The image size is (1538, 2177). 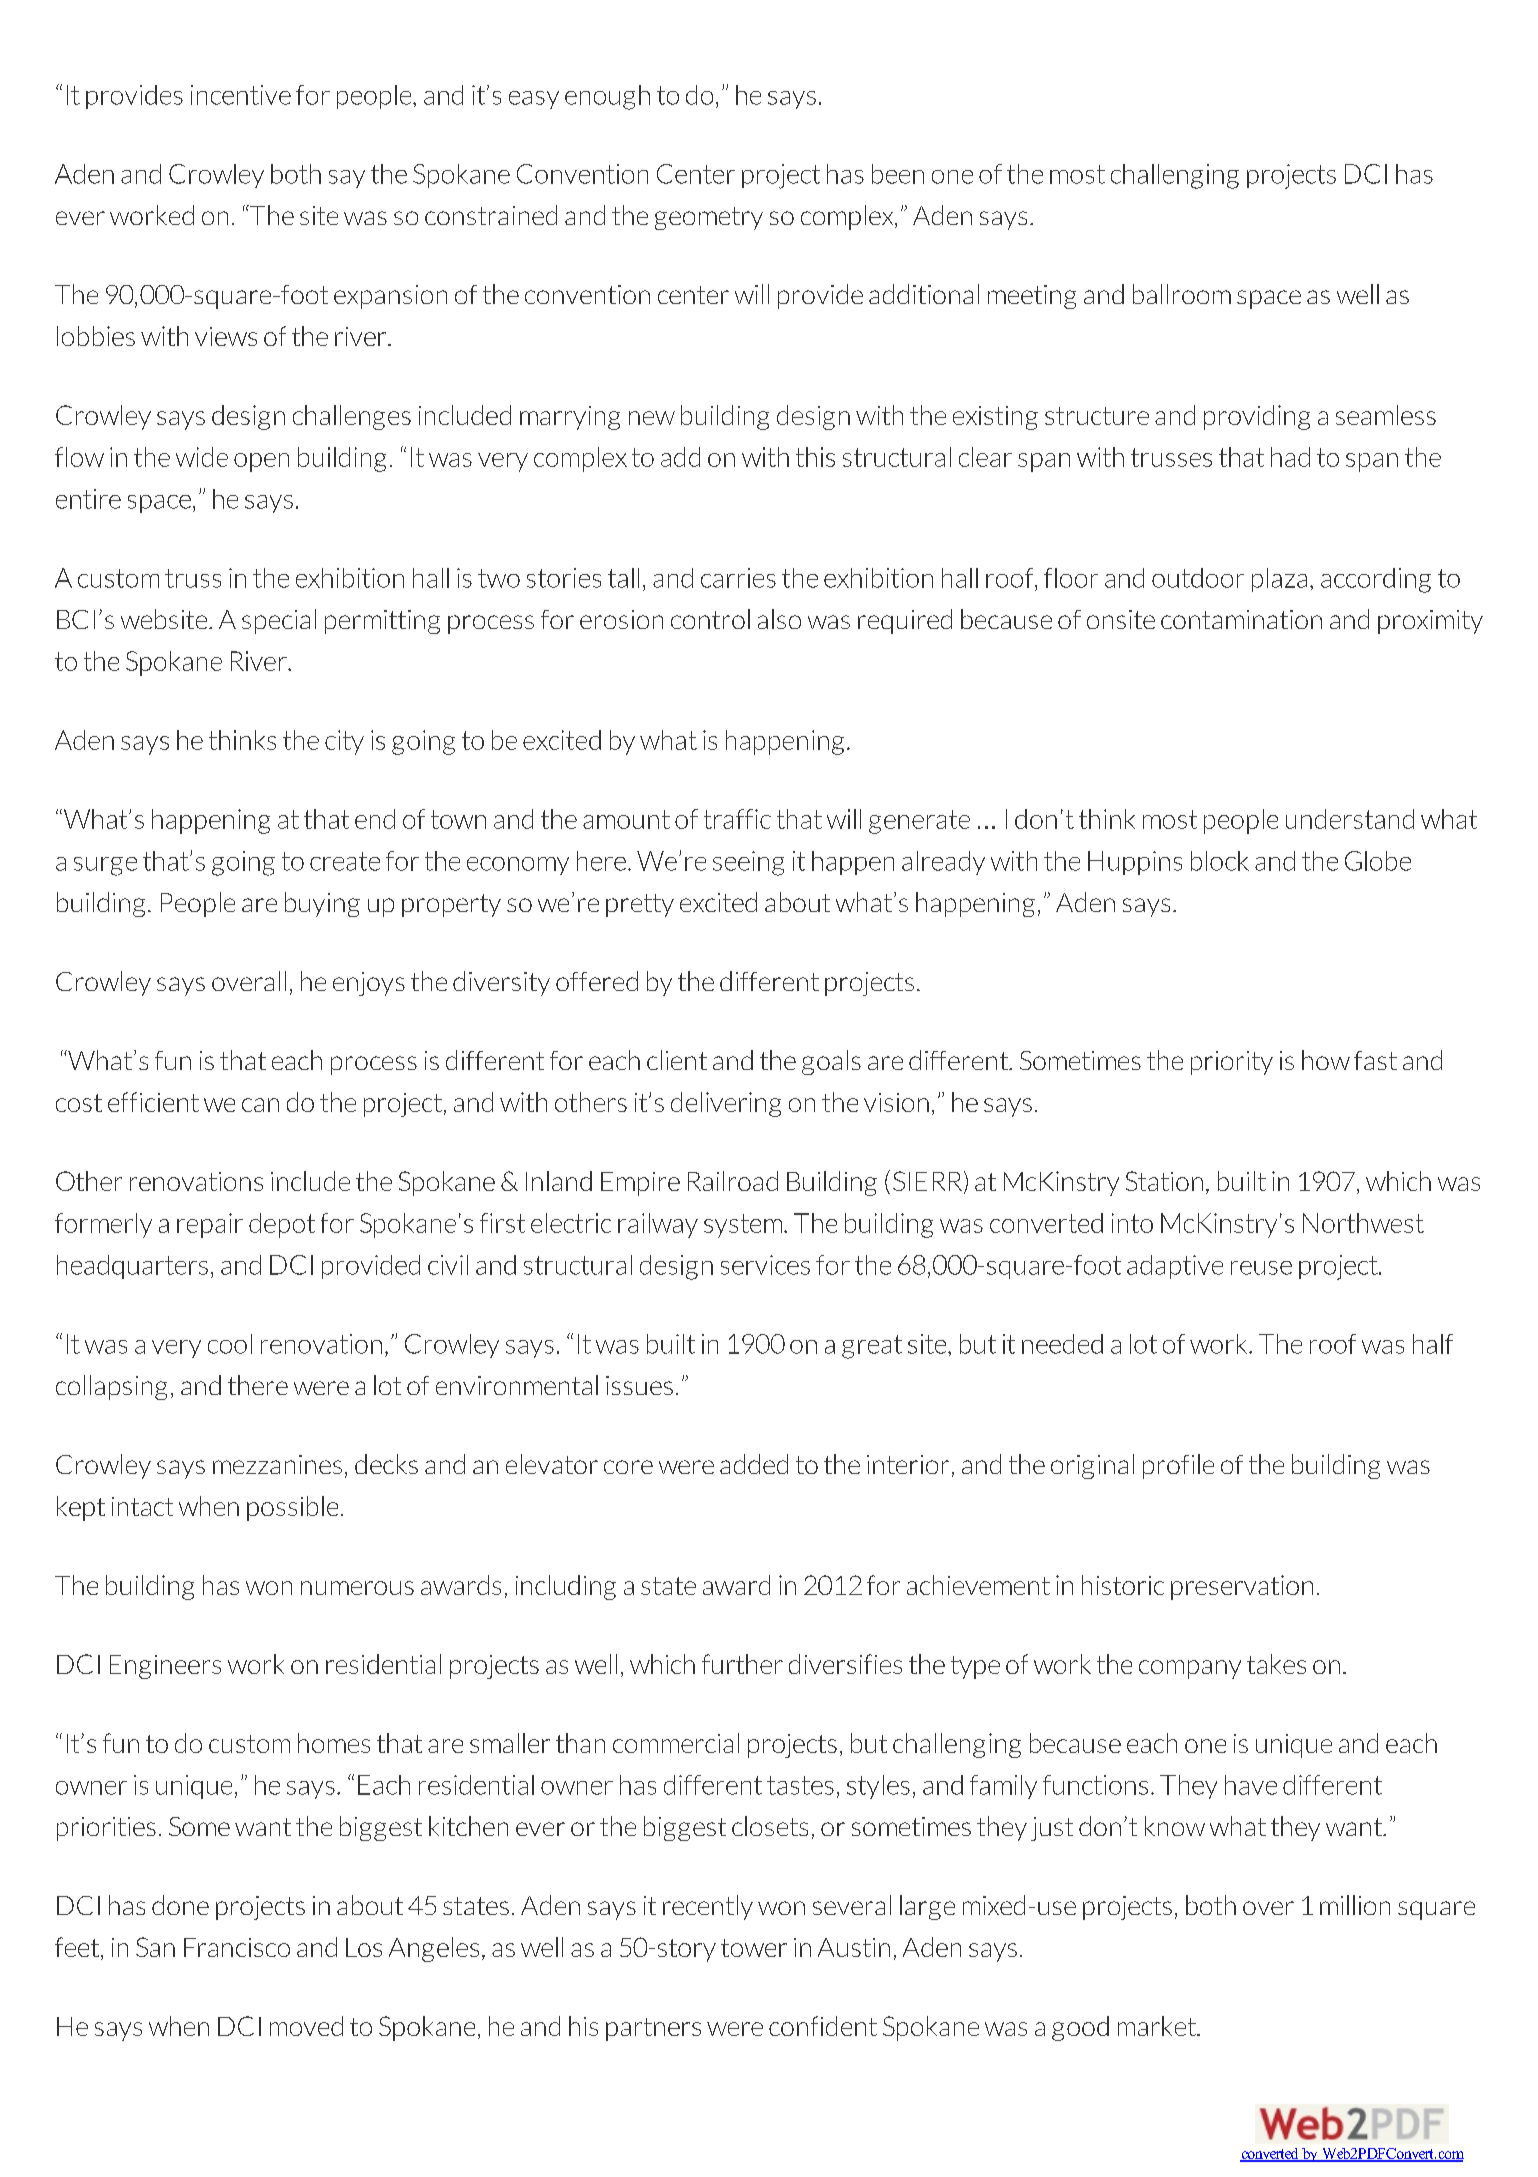 I want to click on Francisco, so click(x=237, y=1947).
